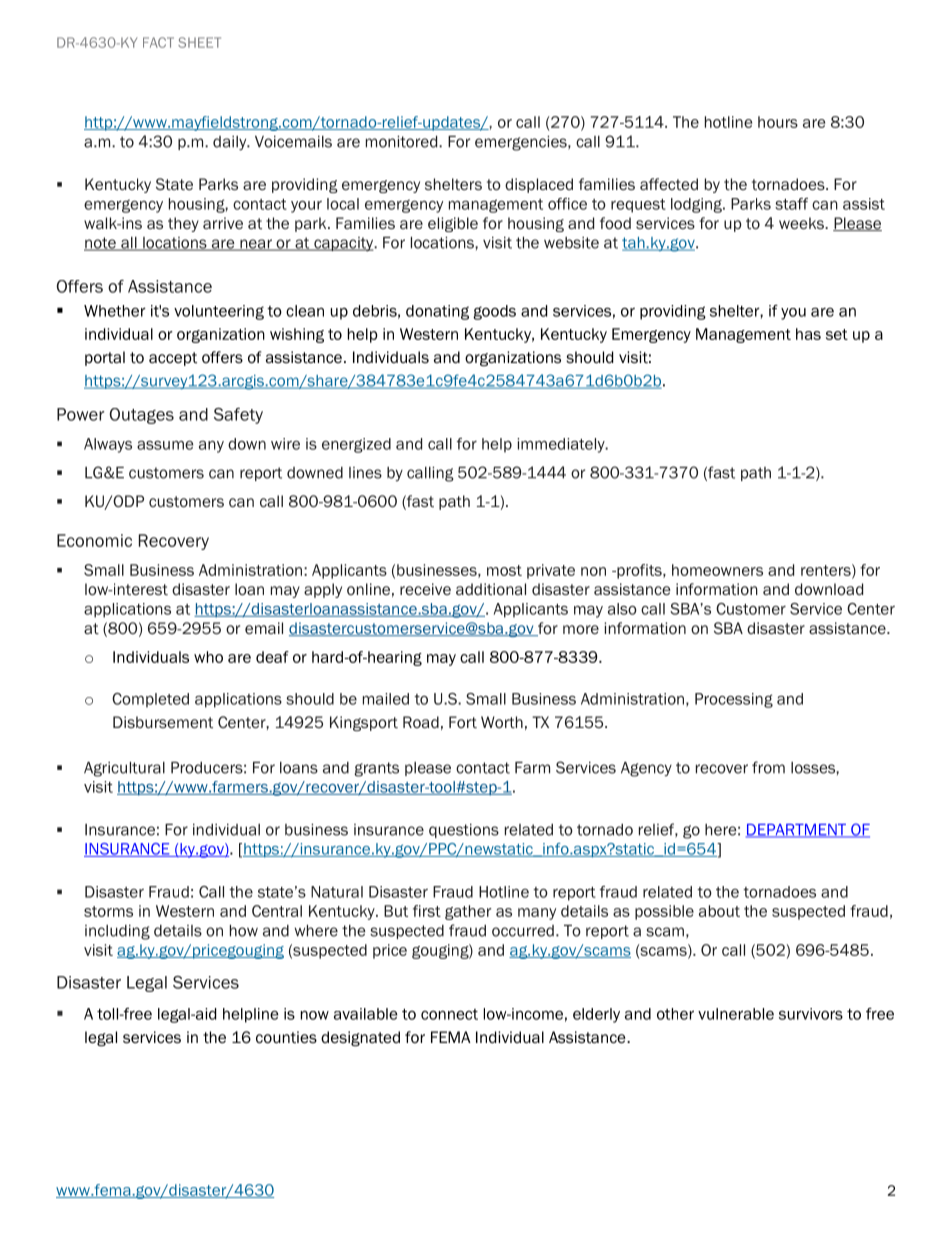  What do you see at coordinates (403, 142) in the screenshot?
I see `monitored` at bounding box center [403, 142].
